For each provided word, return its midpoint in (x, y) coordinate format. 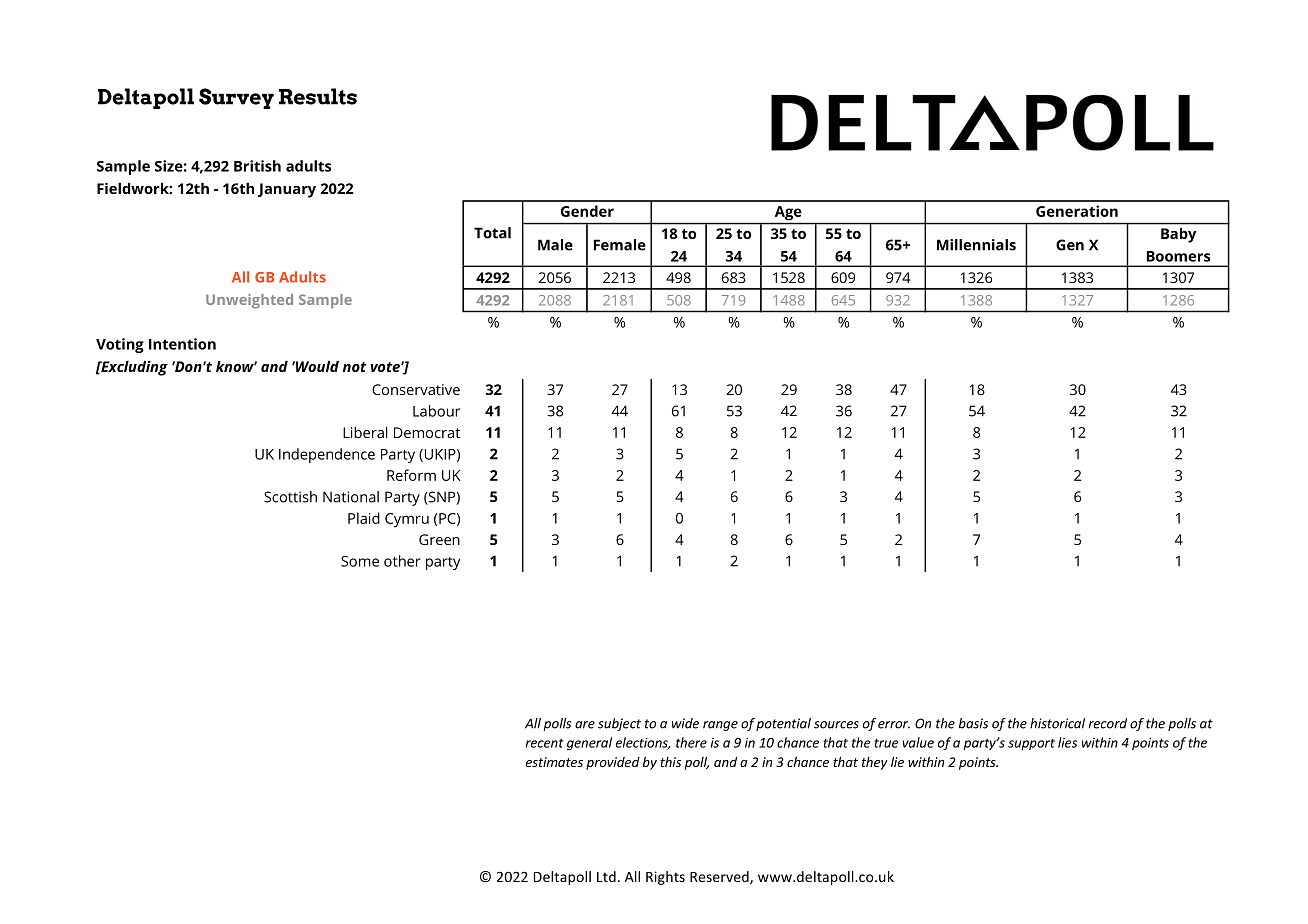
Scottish (290, 497)
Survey (236, 98)
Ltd (606, 876)
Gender (587, 211)
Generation (1077, 211)
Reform (411, 475)
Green (439, 539)
